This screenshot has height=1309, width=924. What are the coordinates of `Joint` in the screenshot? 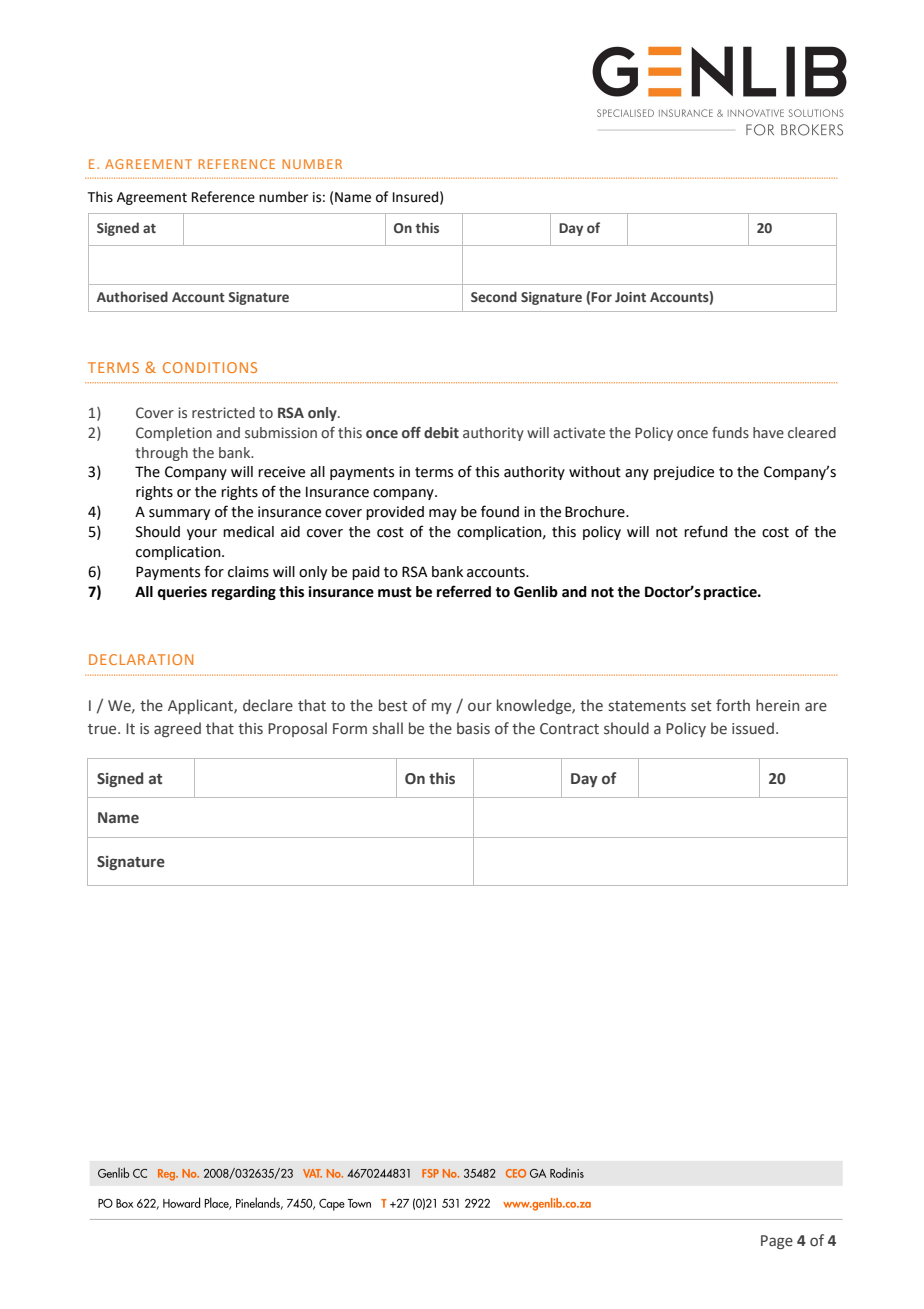 It's located at (630, 297).
